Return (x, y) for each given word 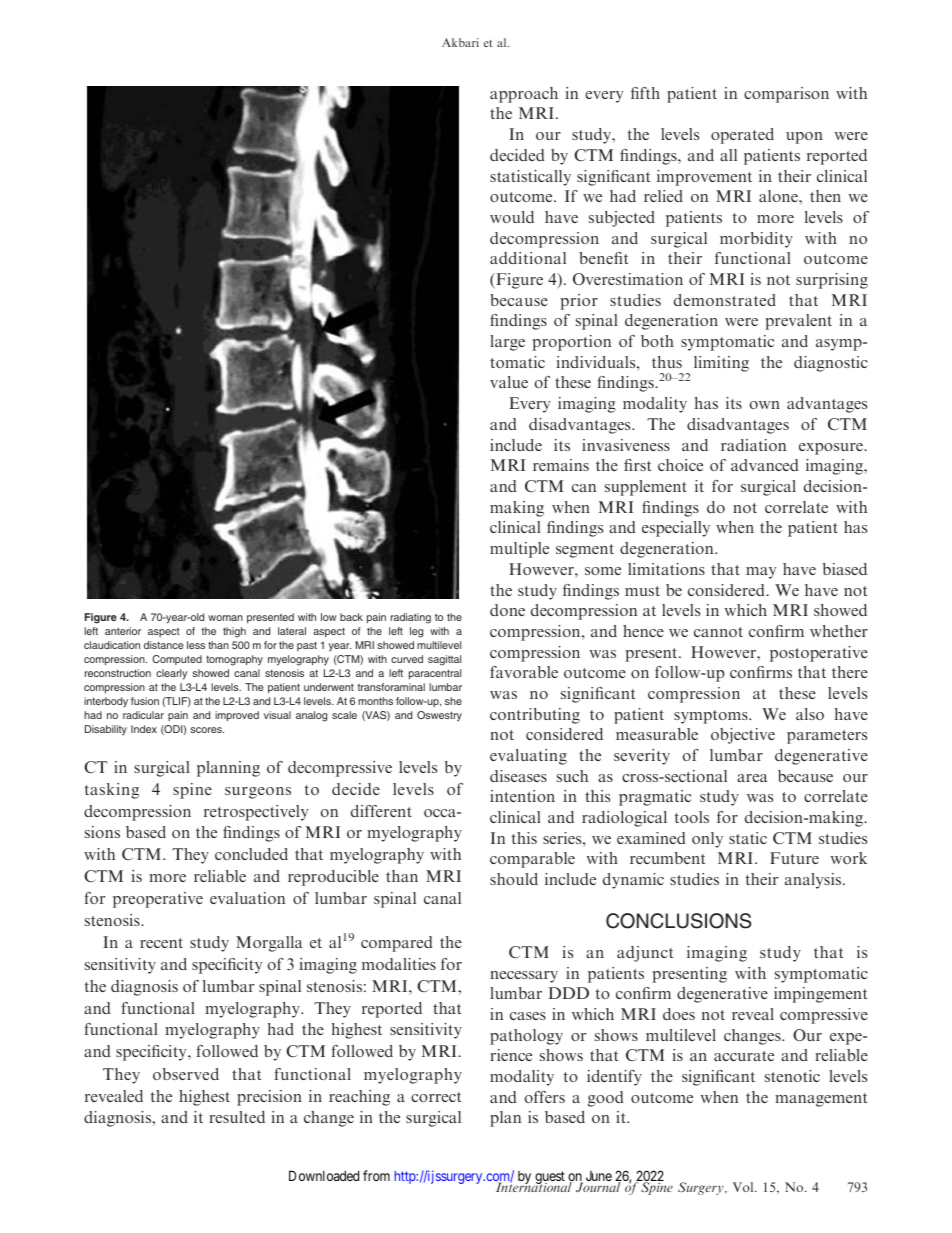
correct (436, 1097)
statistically (530, 178)
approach (524, 95)
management (821, 1100)
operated (742, 136)
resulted (237, 1117)
